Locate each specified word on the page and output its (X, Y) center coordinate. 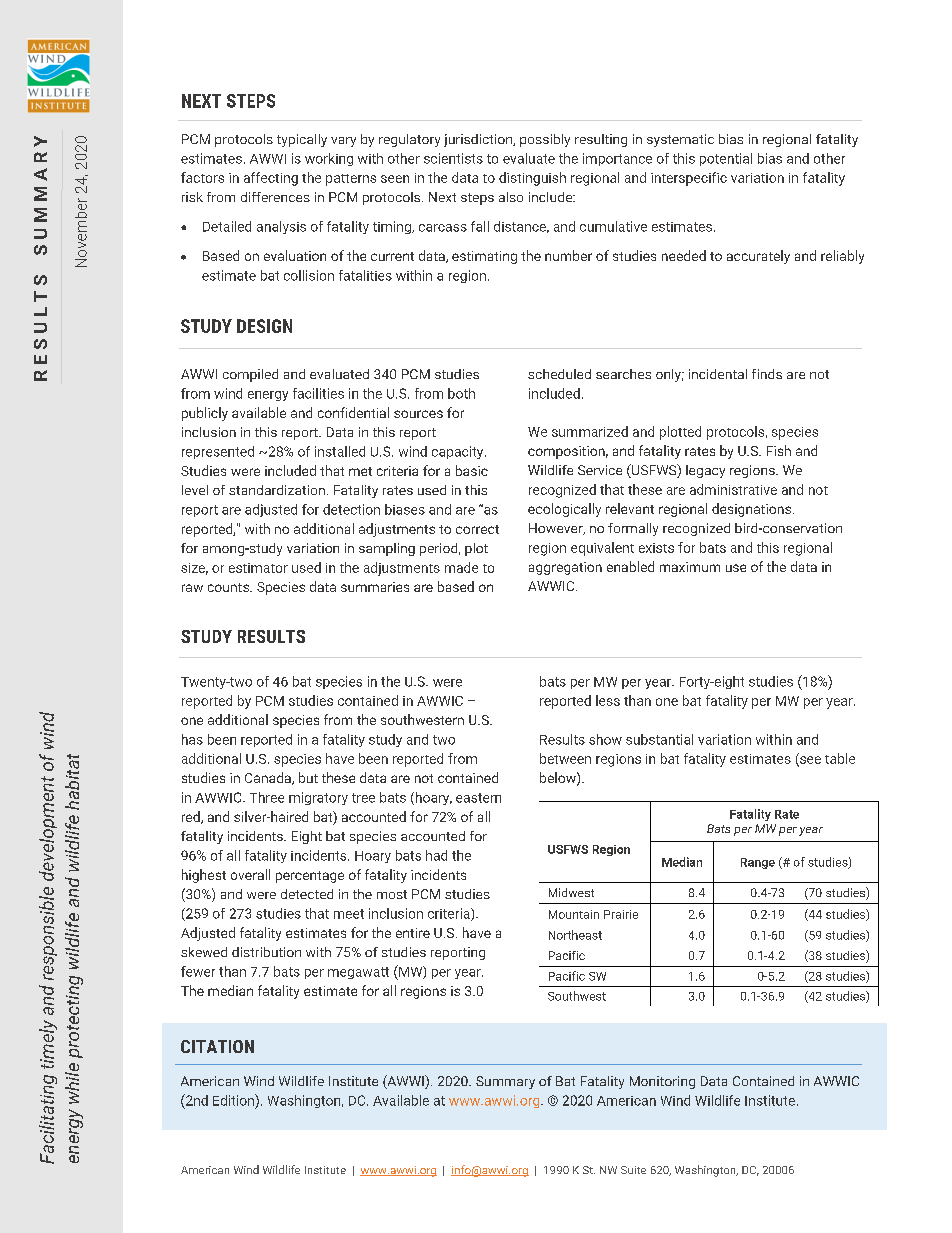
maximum (690, 567)
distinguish (532, 179)
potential (726, 159)
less (608, 700)
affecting (271, 179)
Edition (234, 1100)
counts (229, 587)
